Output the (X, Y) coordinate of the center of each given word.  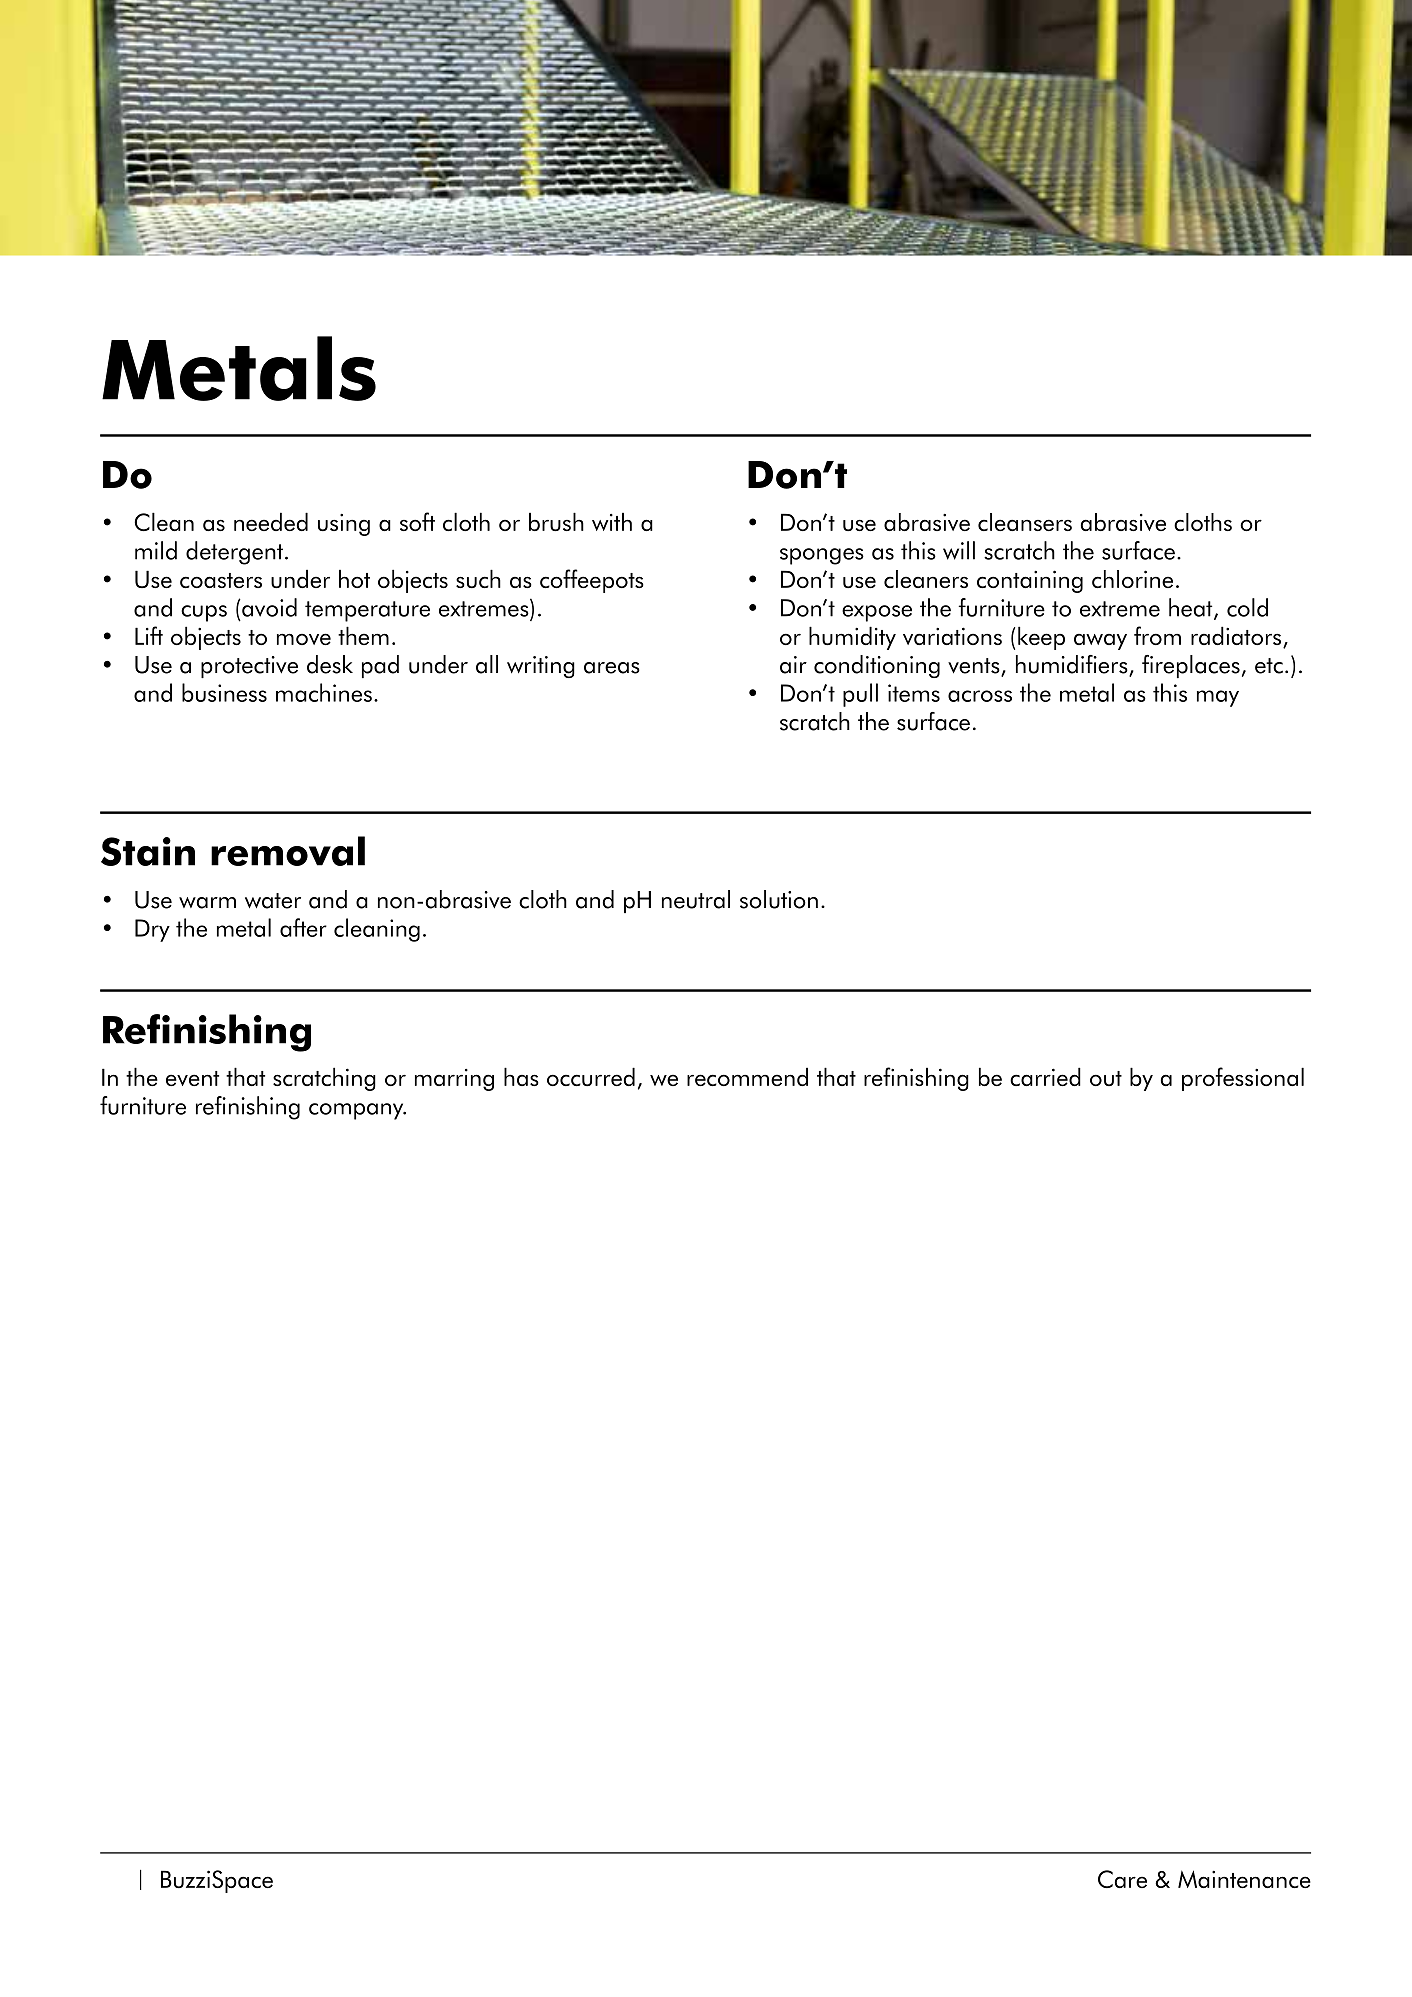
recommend (747, 1076)
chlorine (1132, 579)
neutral (696, 899)
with (612, 522)
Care (1122, 1879)
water (273, 901)
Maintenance (1244, 1879)
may (1218, 698)
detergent (234, 553)
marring (454, 1080)
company (357, 1111)
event (192, 1078)
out (1106, 1078)
